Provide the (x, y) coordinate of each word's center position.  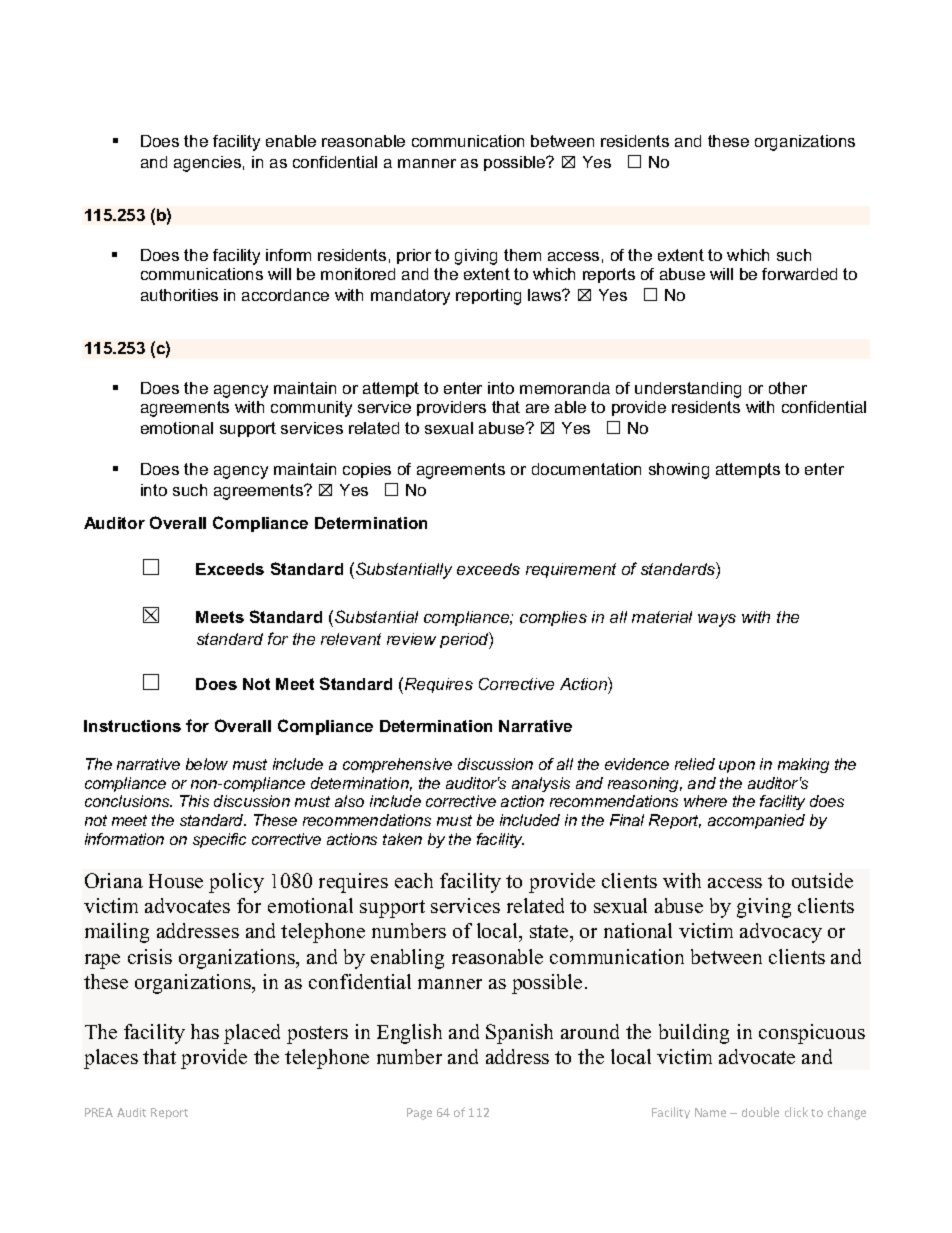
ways (717, 620)
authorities (179, 295)
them (522, 255)
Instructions (132, 726)
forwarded (799, 274)
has (205, 1031)
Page (419, 1114)
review (411, 639)
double (760, 1112)
